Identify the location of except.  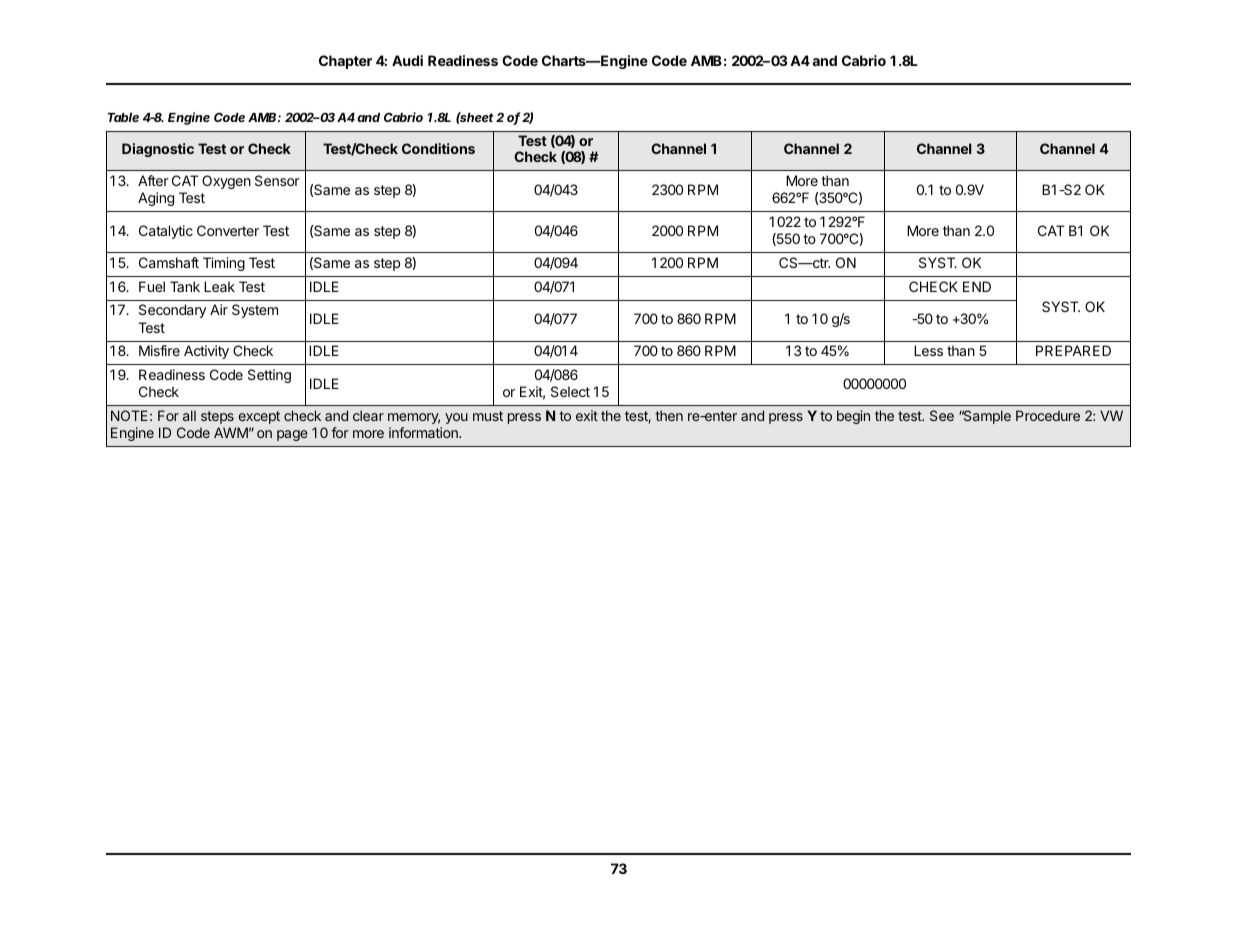
(259, 417).
